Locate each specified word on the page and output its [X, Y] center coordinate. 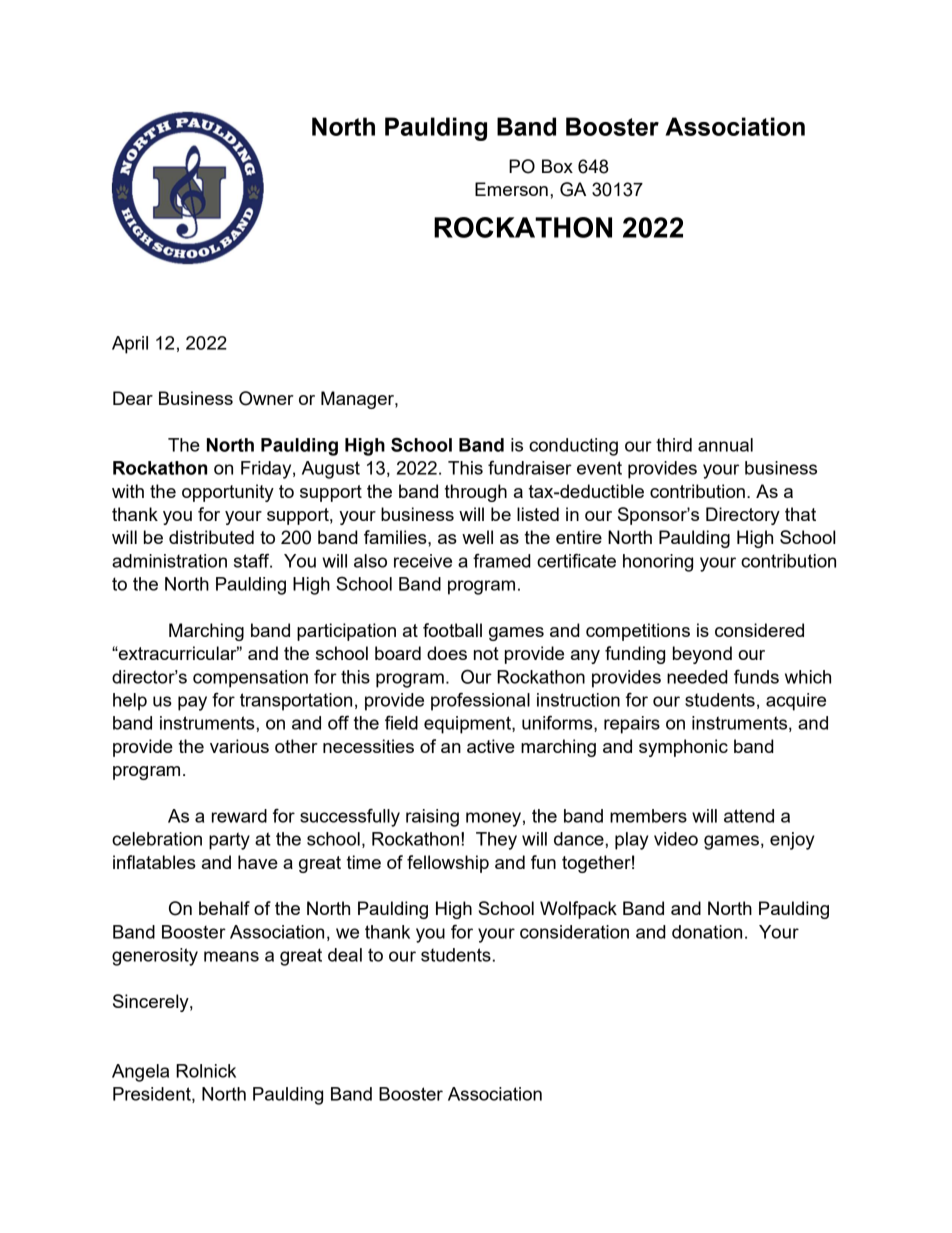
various [239, 746]
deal [345, 955]
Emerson [511, 189]
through [476, 493]
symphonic [683, 748]
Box [557, 166]
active [491, 746]
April [130, 345]
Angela [140, 1073]
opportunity [228, 493]
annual [725, 445]
